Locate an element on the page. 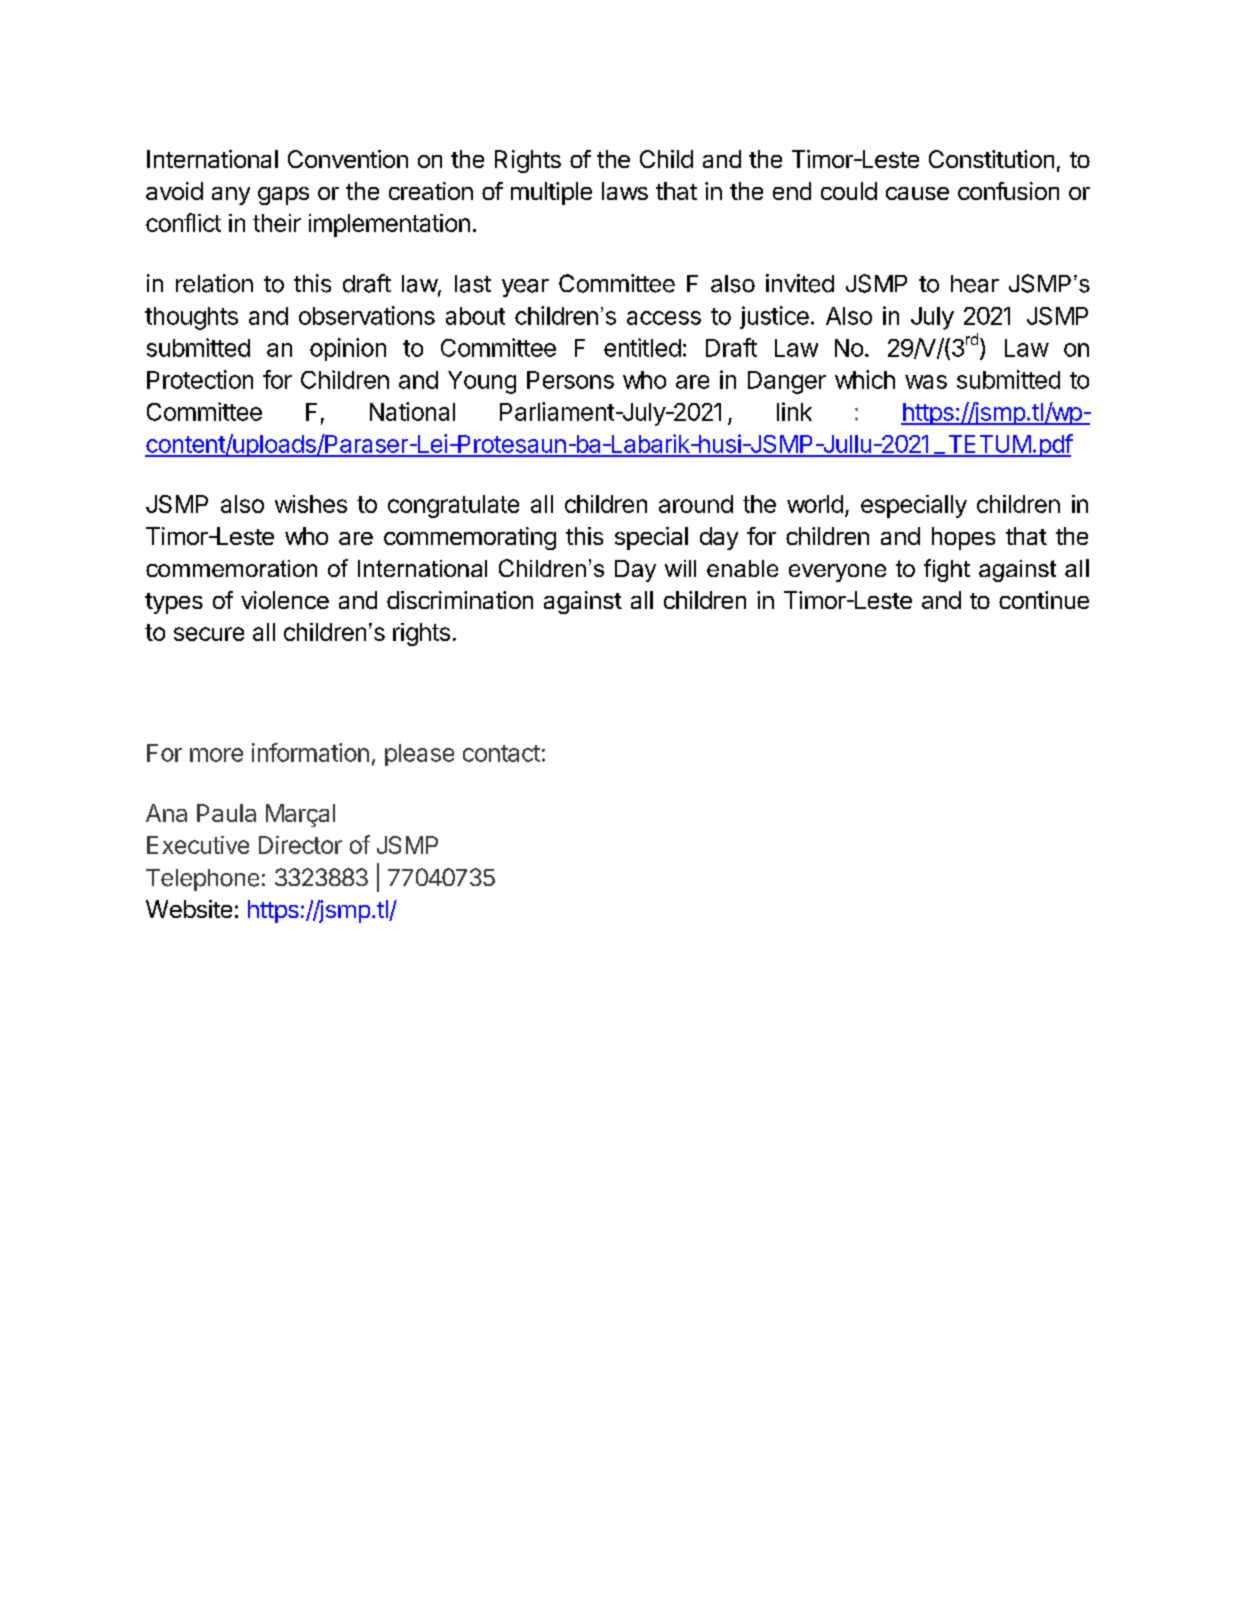 The width and height of the page is (1235, 1599). wishes is located at coordinates (311, 504).
